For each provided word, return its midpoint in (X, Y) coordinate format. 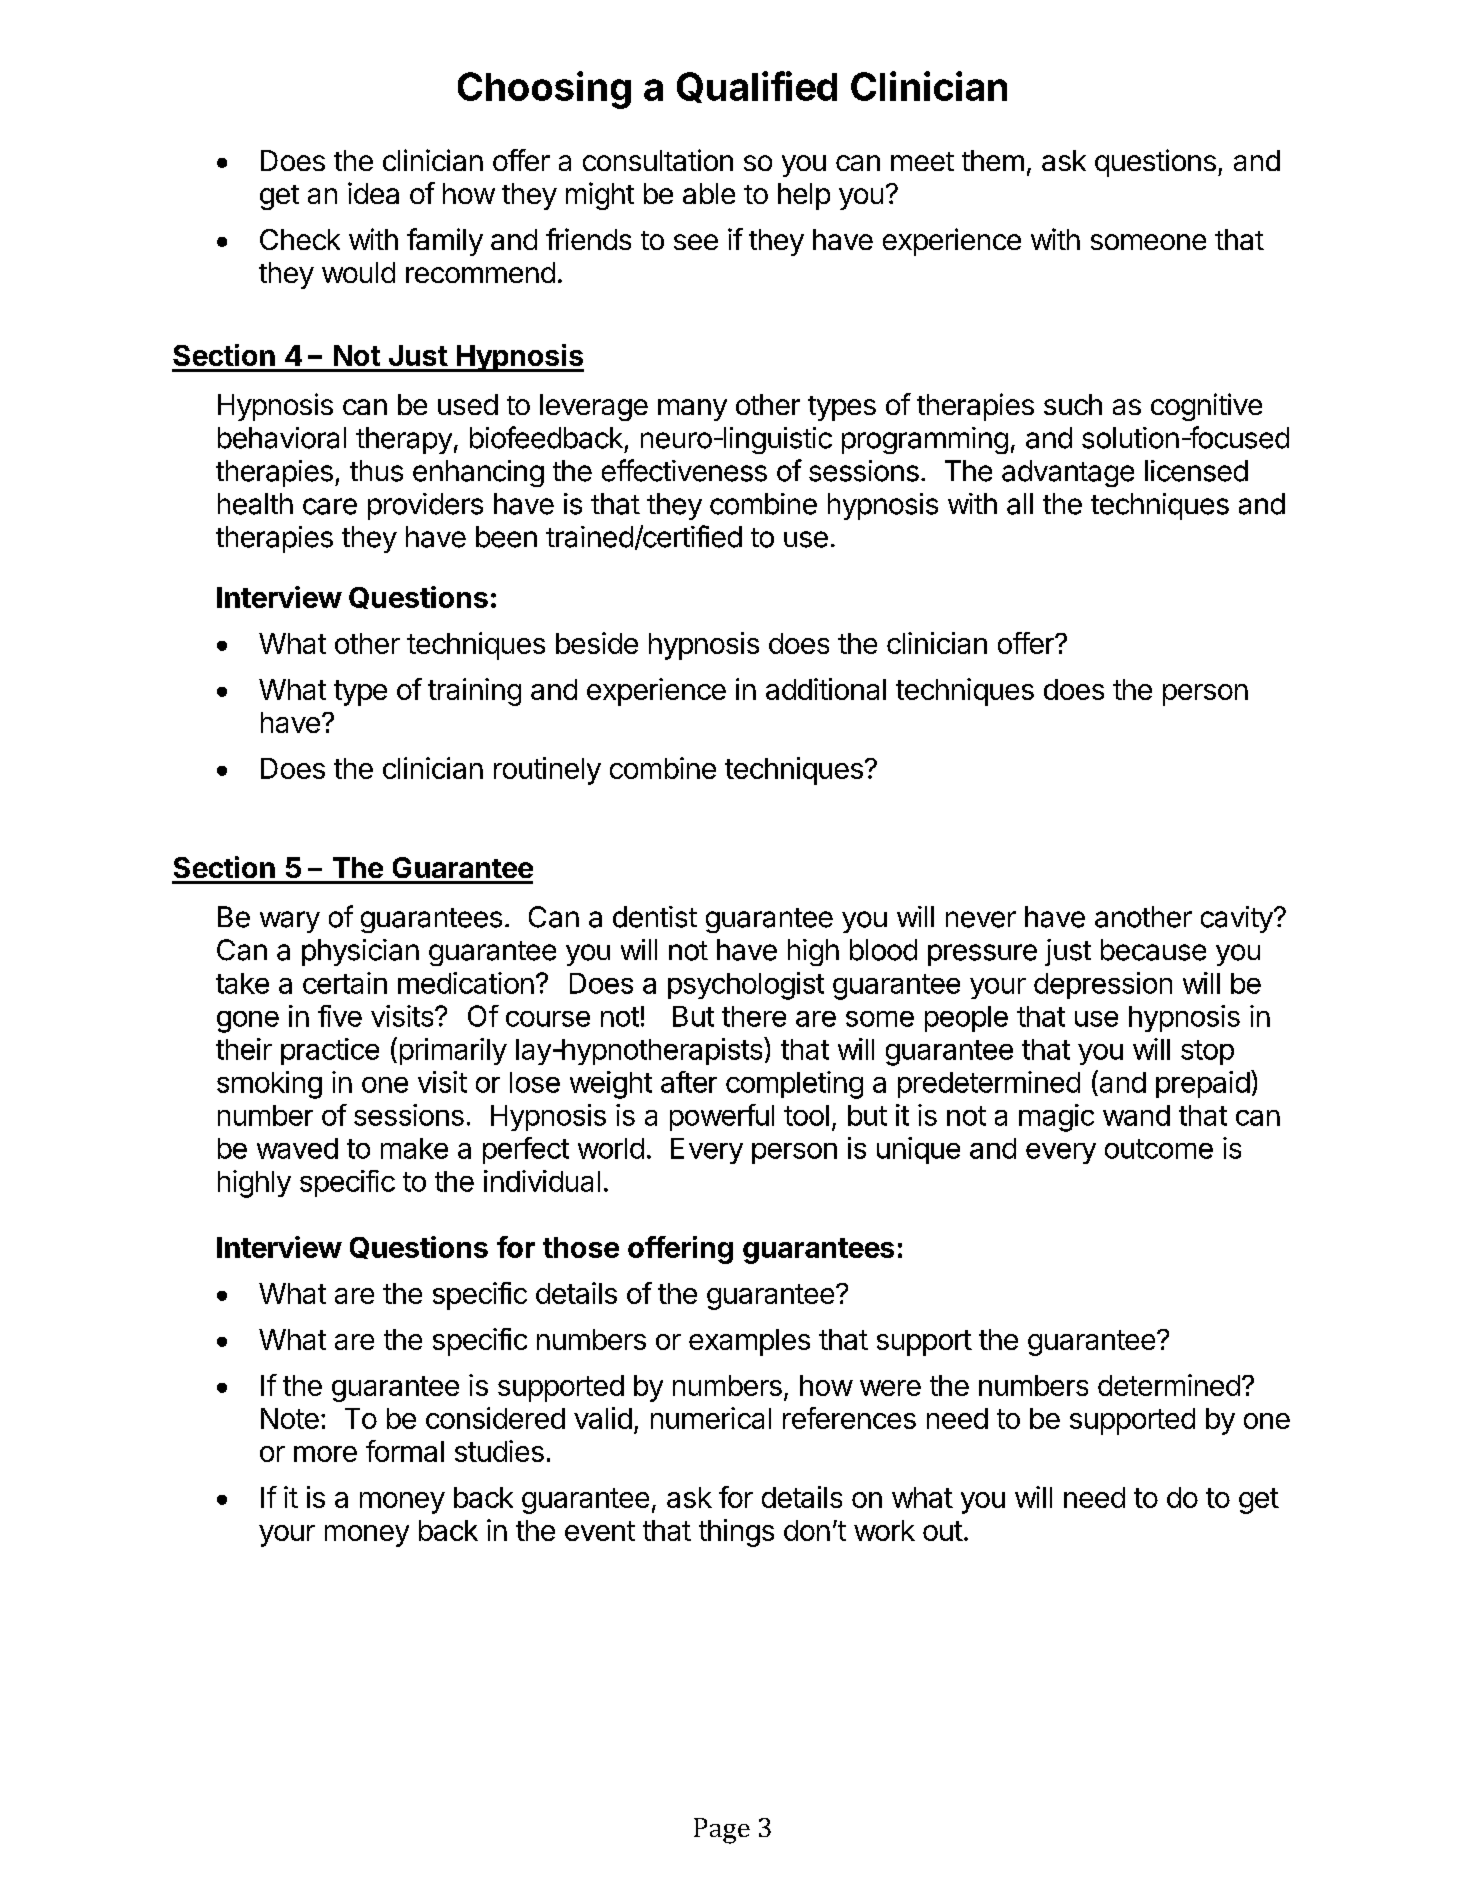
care (330, 506)
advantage (1068, 473)
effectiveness (684, 470)
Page (722, 1831)
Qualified (757, 87)
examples (749, 1342)
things (736, 1533)
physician (360, 952)
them (993, 160)
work (884, 1530)
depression (1103, 985)
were (890, 1388)
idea (373, 193)
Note (290, 1418)
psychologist (746, 986)
